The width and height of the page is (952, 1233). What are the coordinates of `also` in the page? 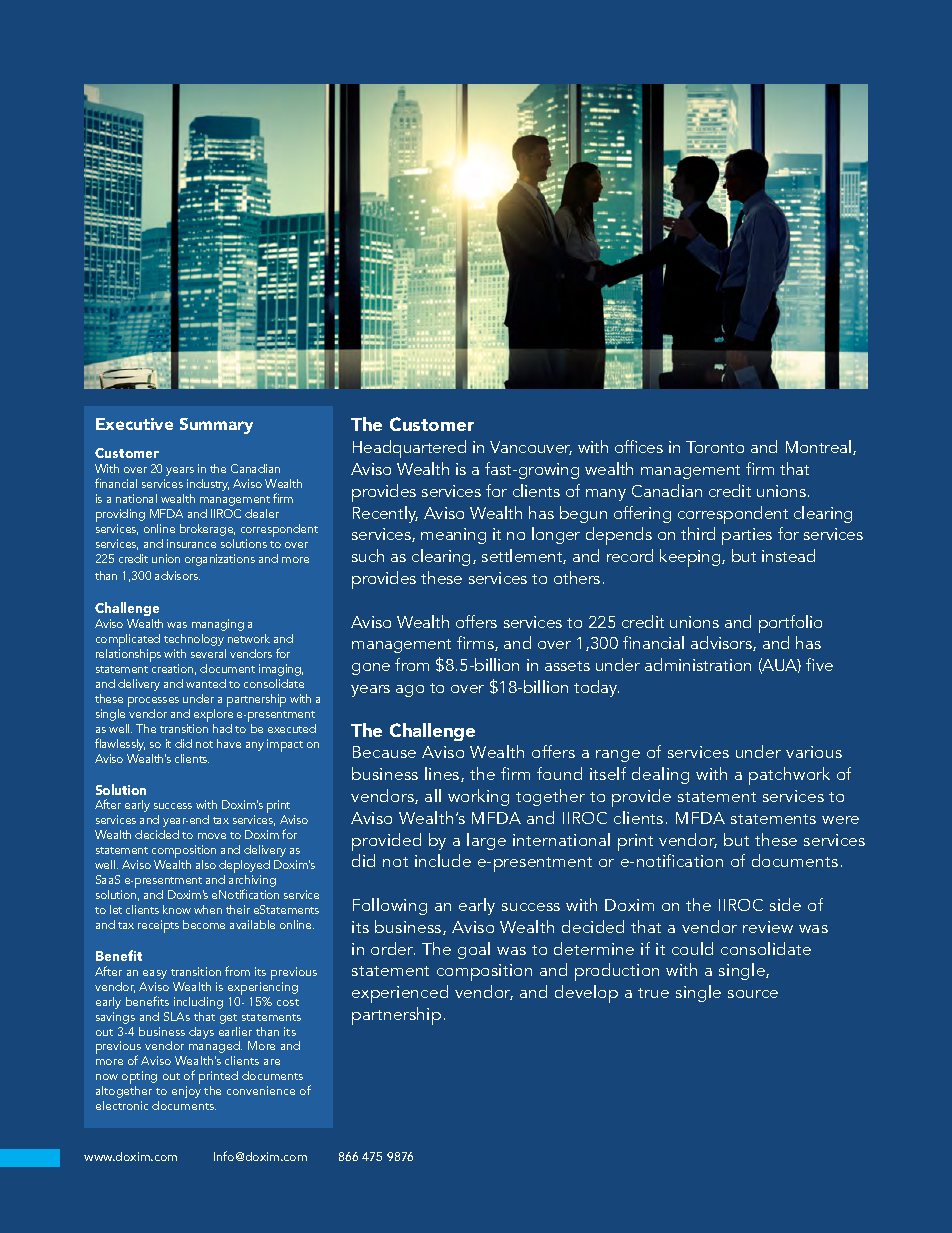 It's located at (206, 864).
